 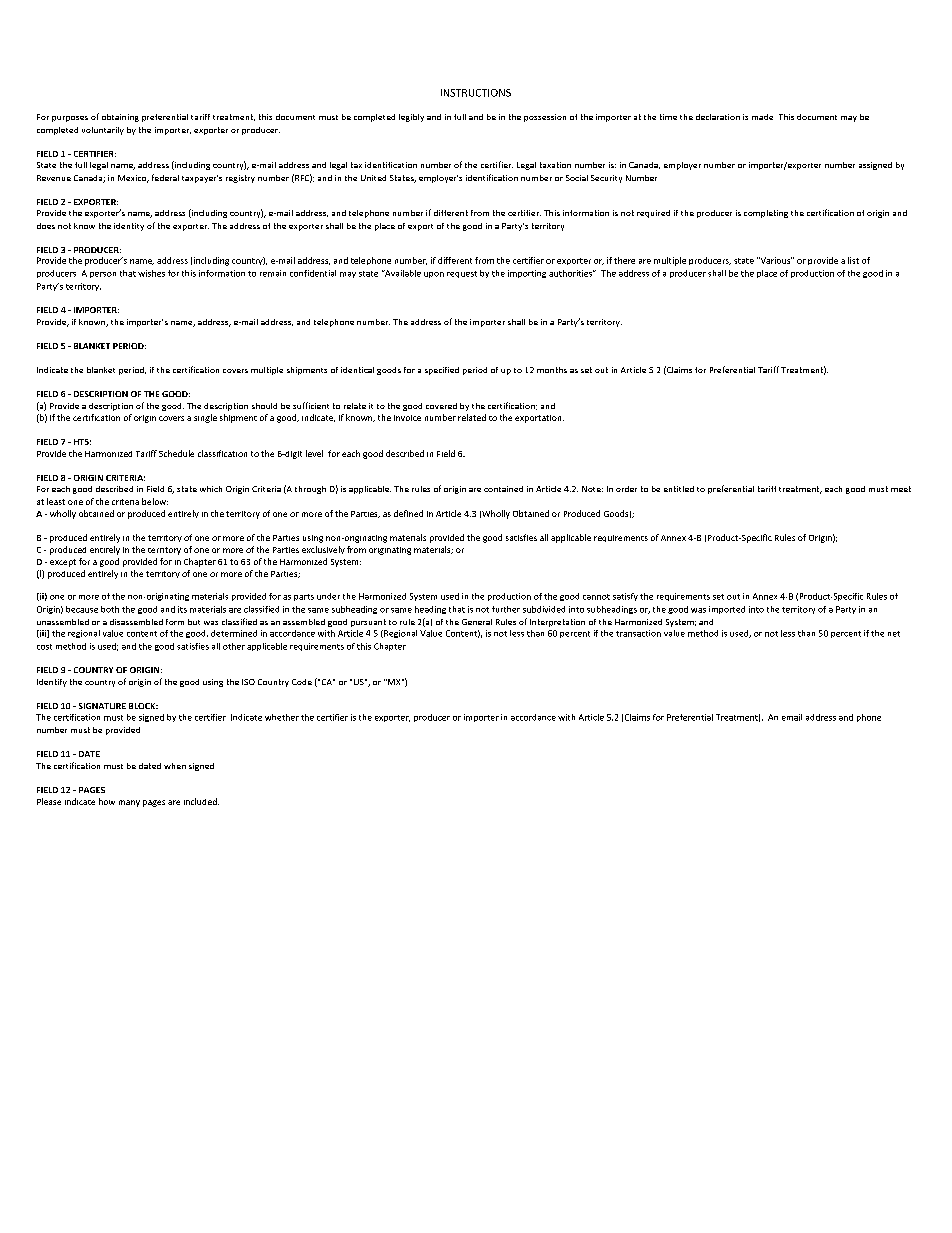 What do you see at coordinates (901, 489) in the page?
I see `meet` at bounding box center [901, 489].
